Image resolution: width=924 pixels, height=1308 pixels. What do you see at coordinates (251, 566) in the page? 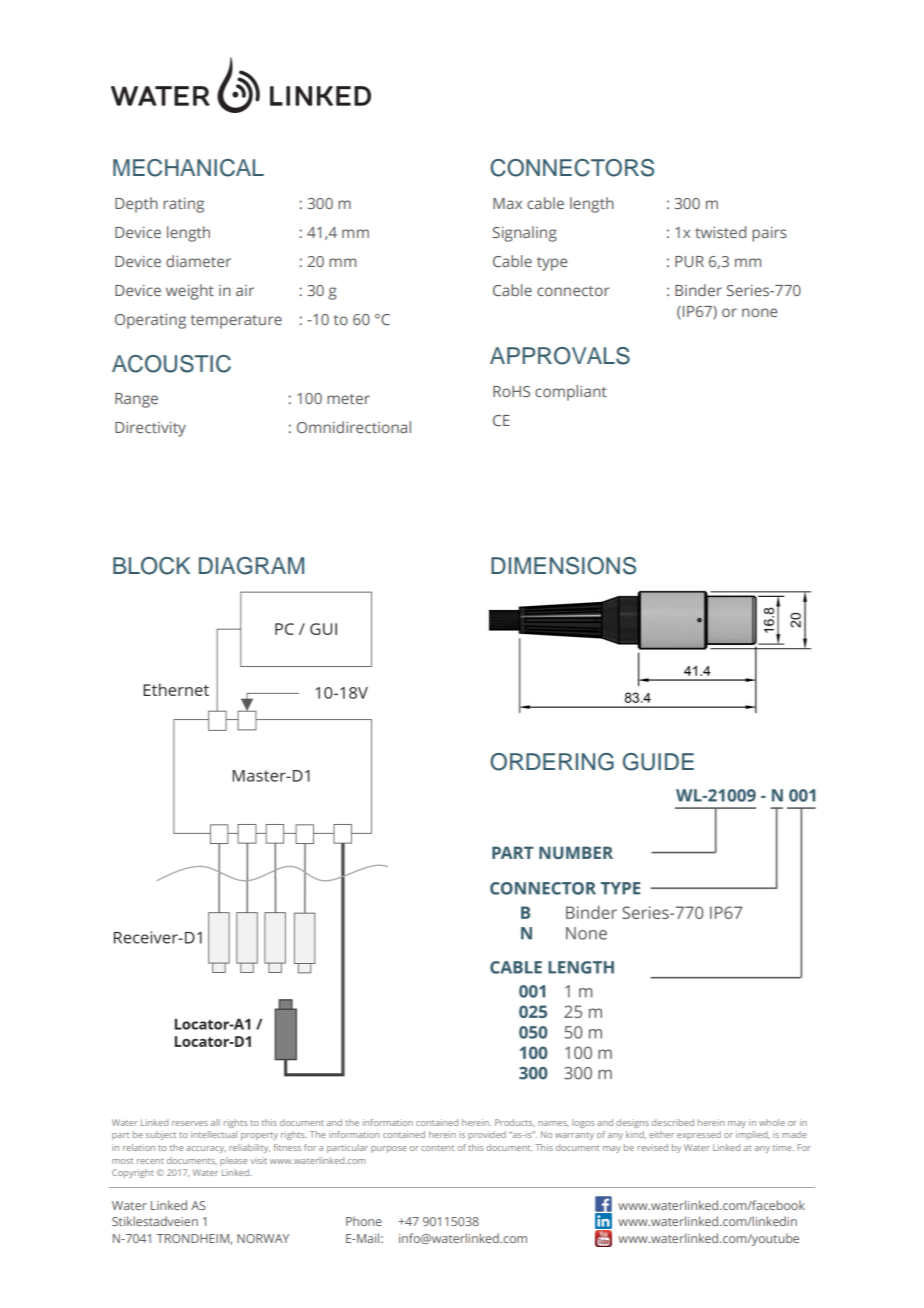
I see `DIAGRAM` at bounding box center [251, 566].
